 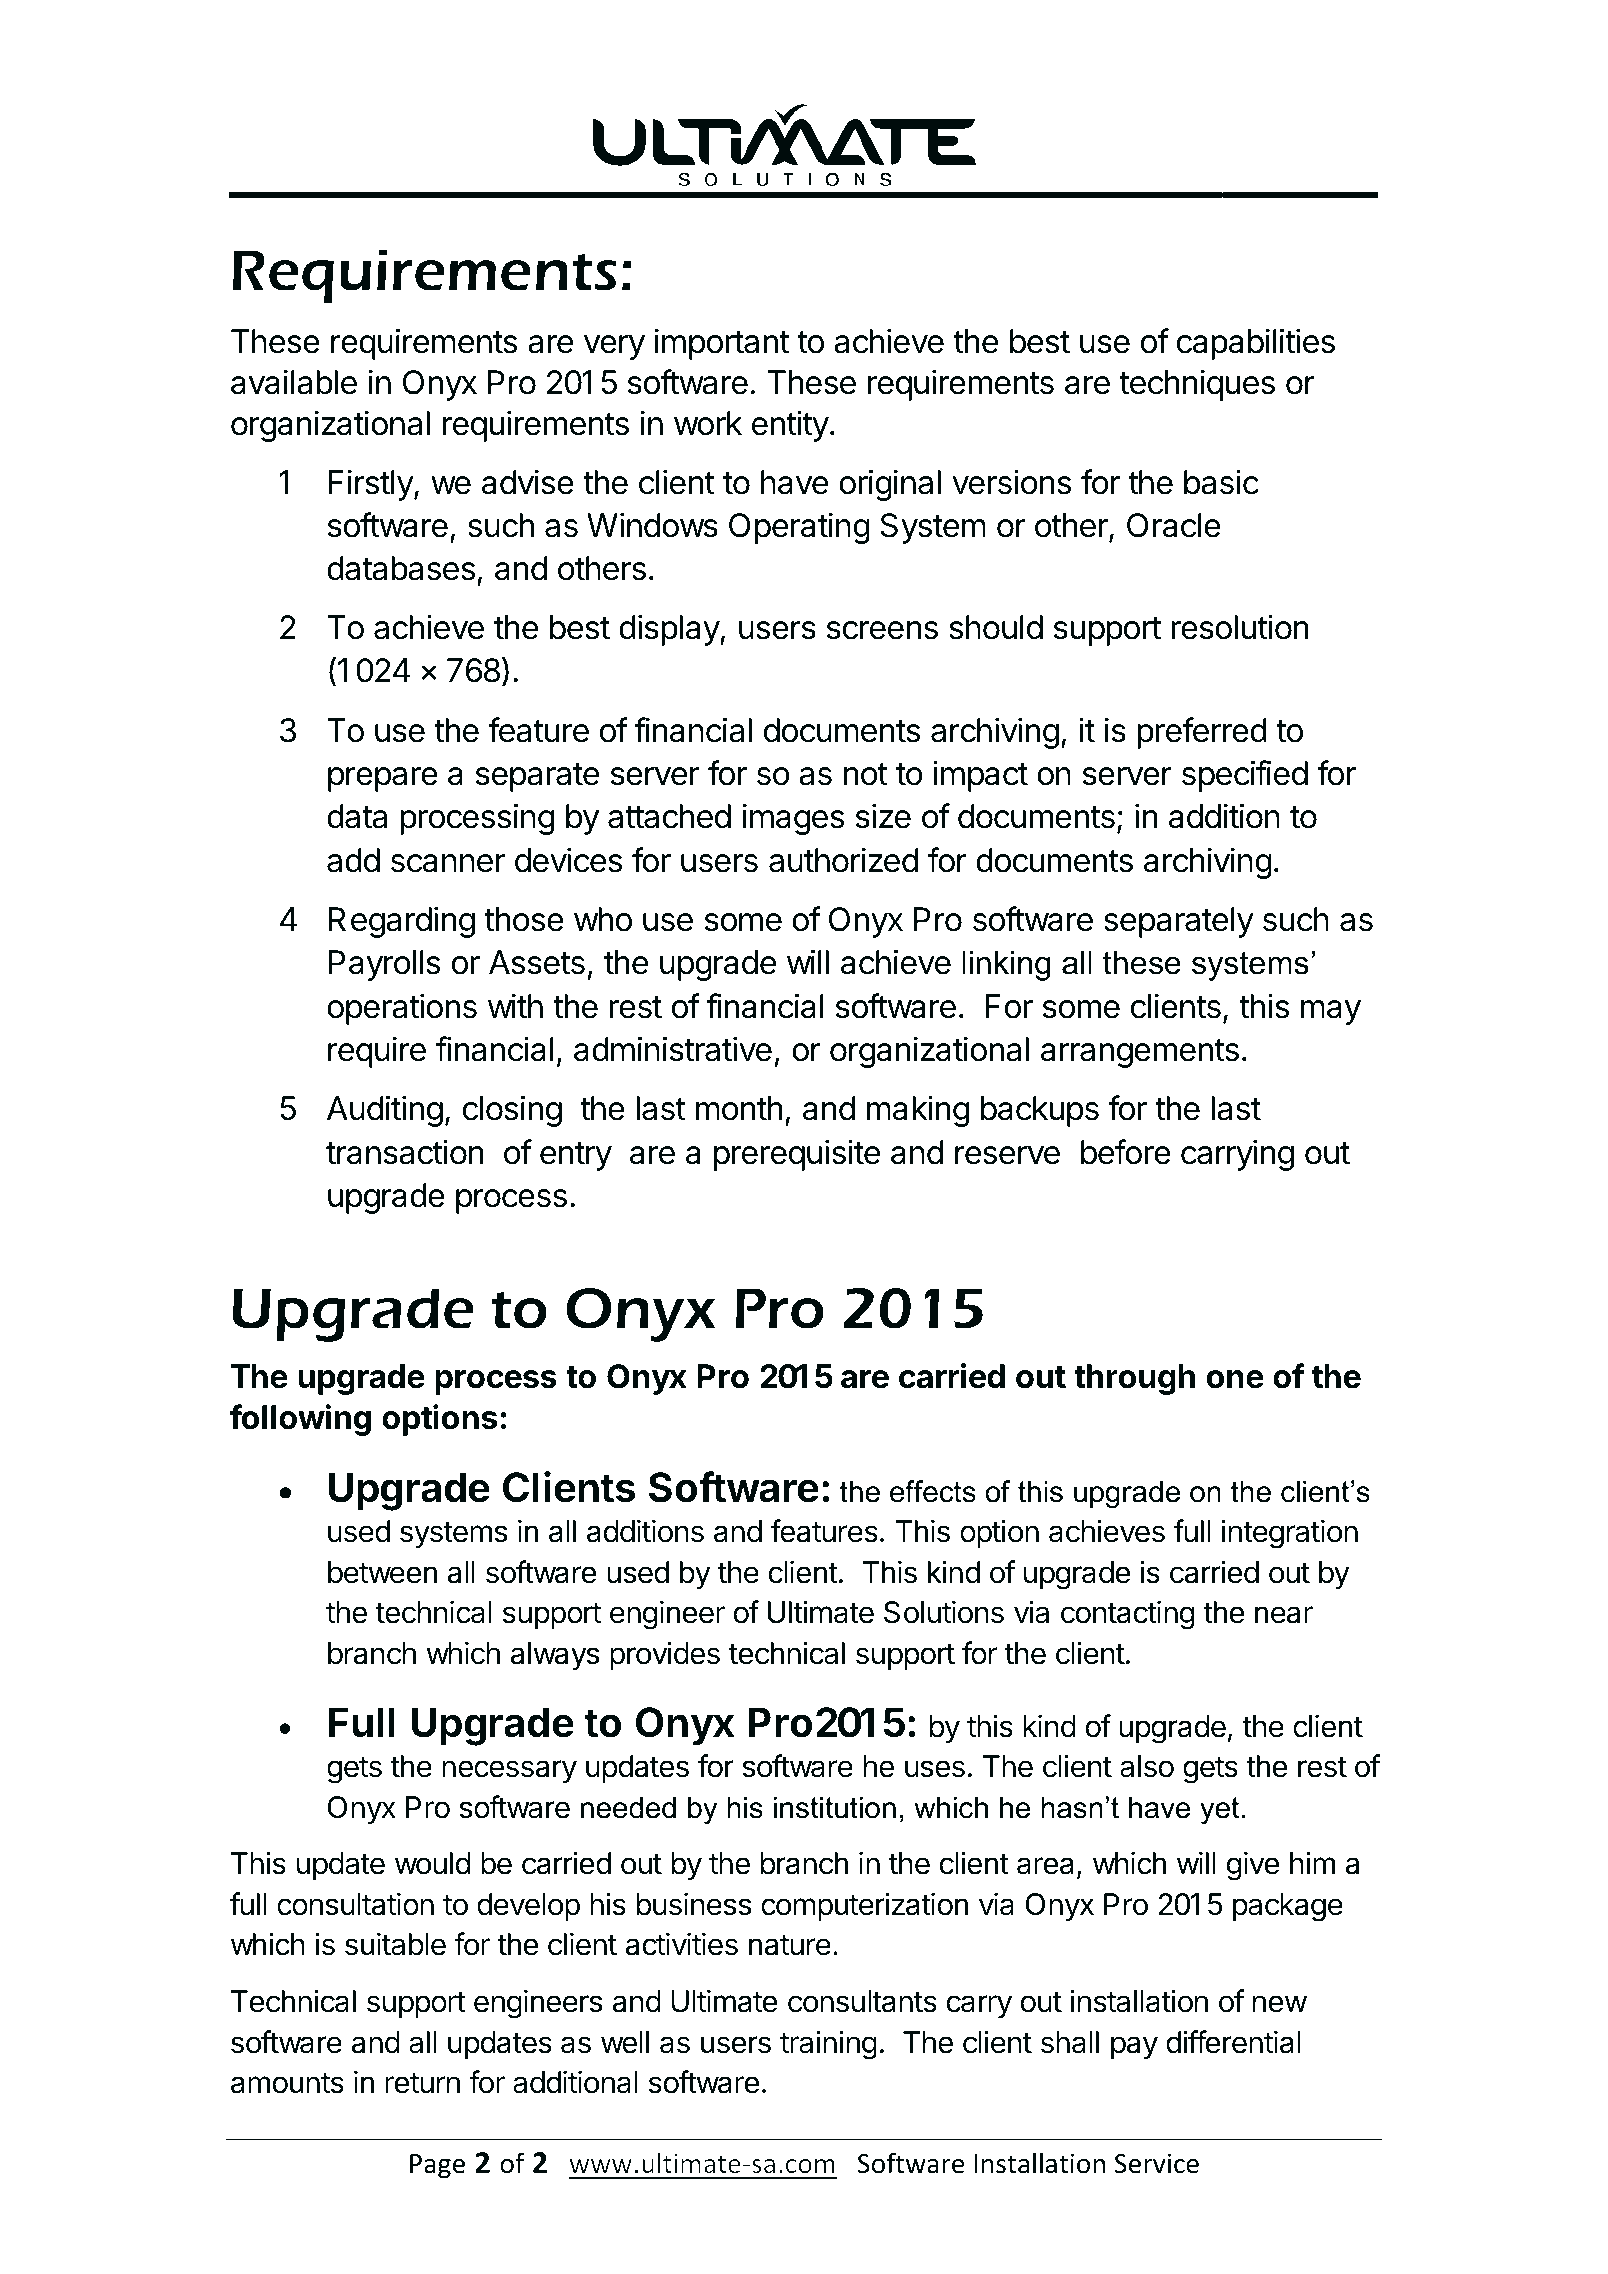 I want to click on return, so click(x=422, y=2083).
